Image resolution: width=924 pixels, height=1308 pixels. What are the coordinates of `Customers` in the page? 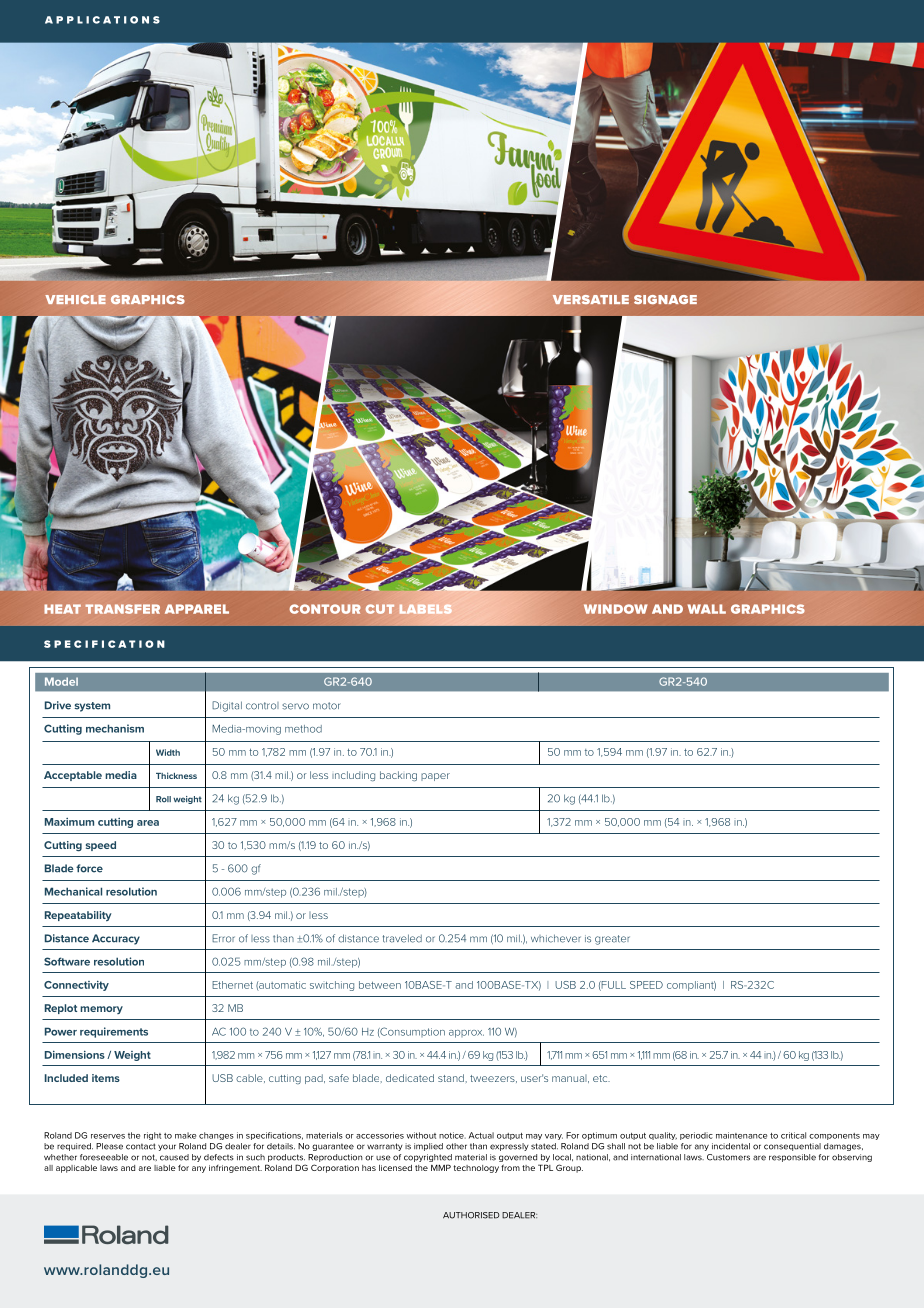 It's located at (728, 1157).
